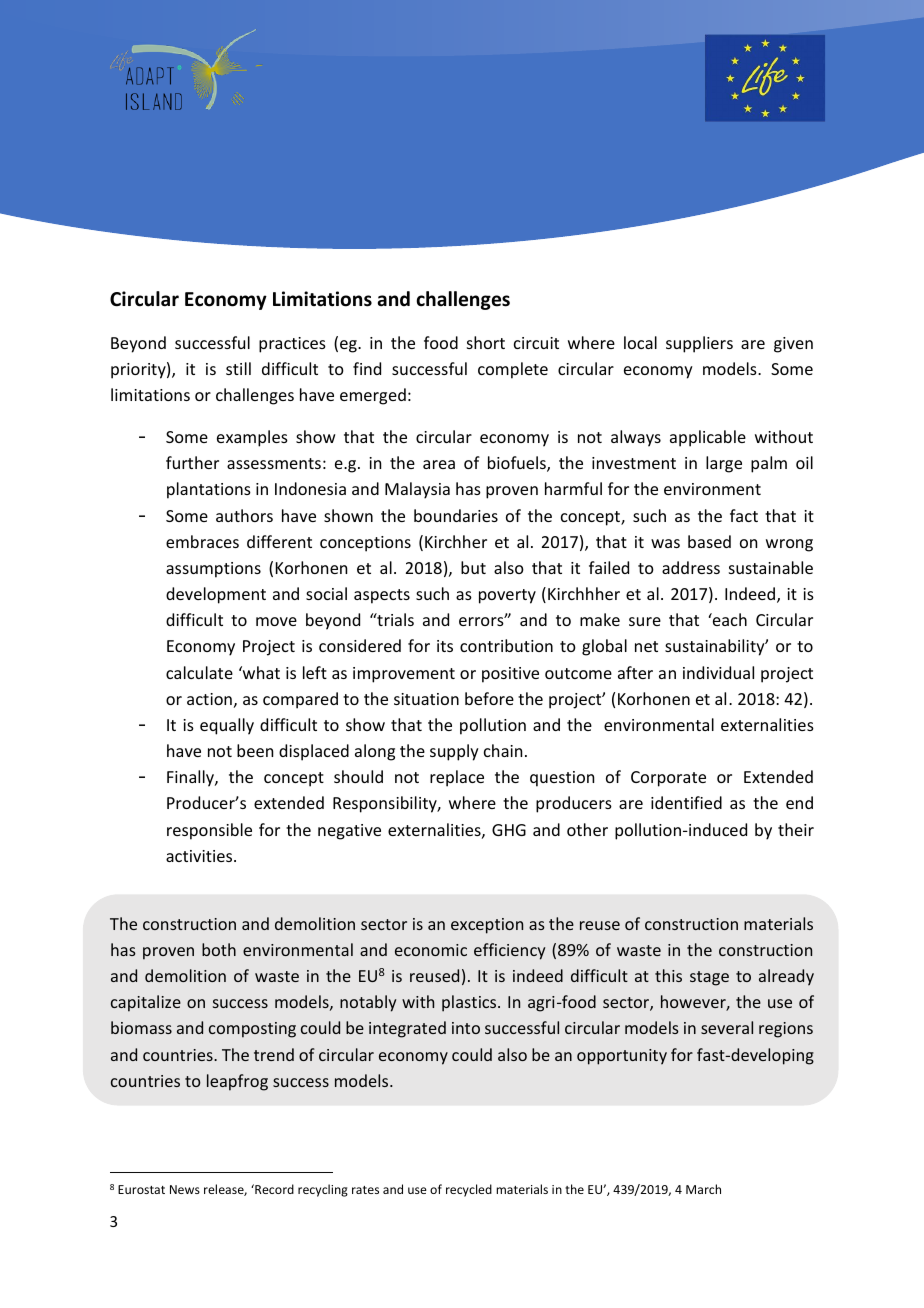 This screenshot has width=924, height=1308. What do you see at coordinates (513, 370) in the screenshot?
I see `complete` at bounding box center [513, 370].
